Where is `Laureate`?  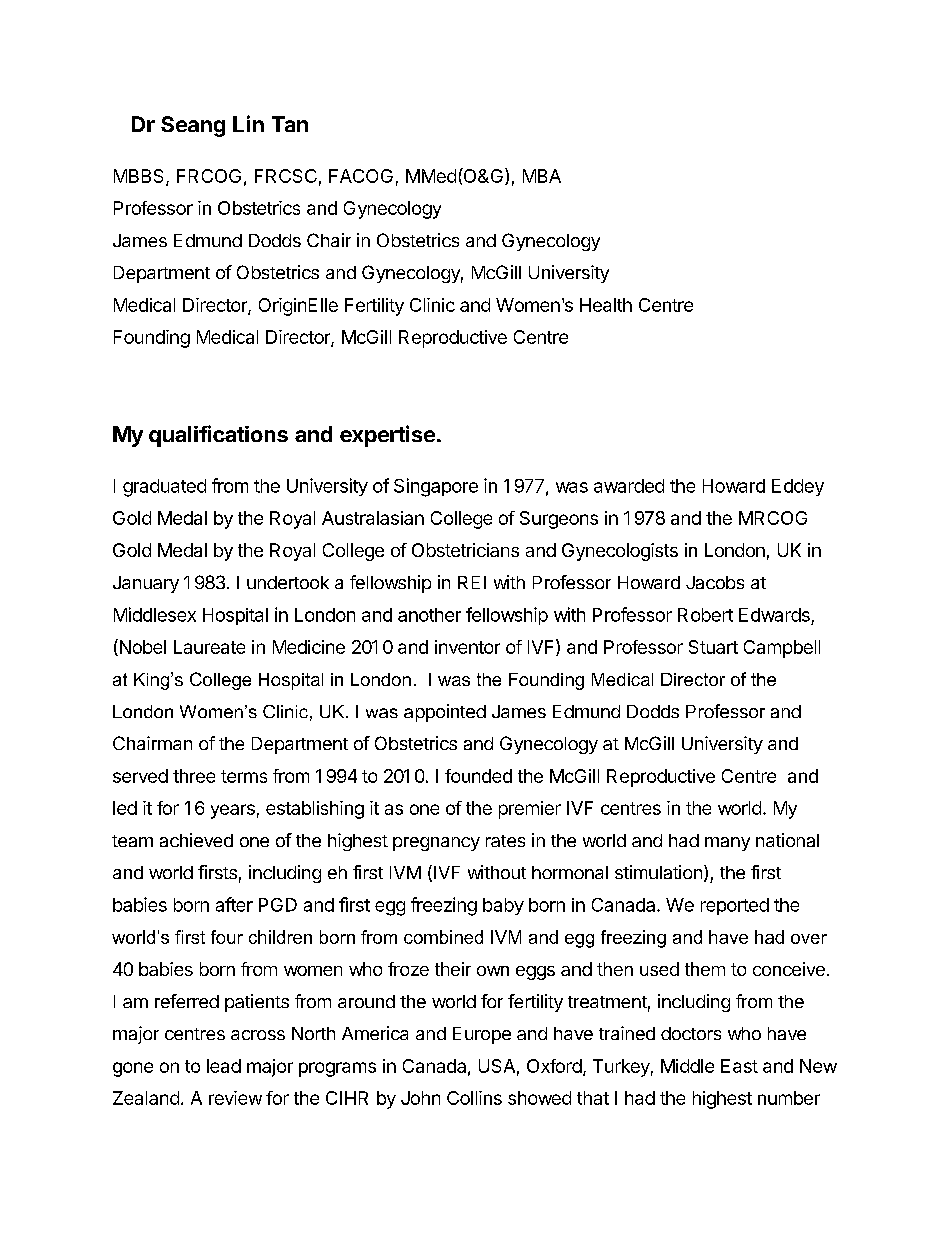
Laureate is located at coordinates (209, 647).
